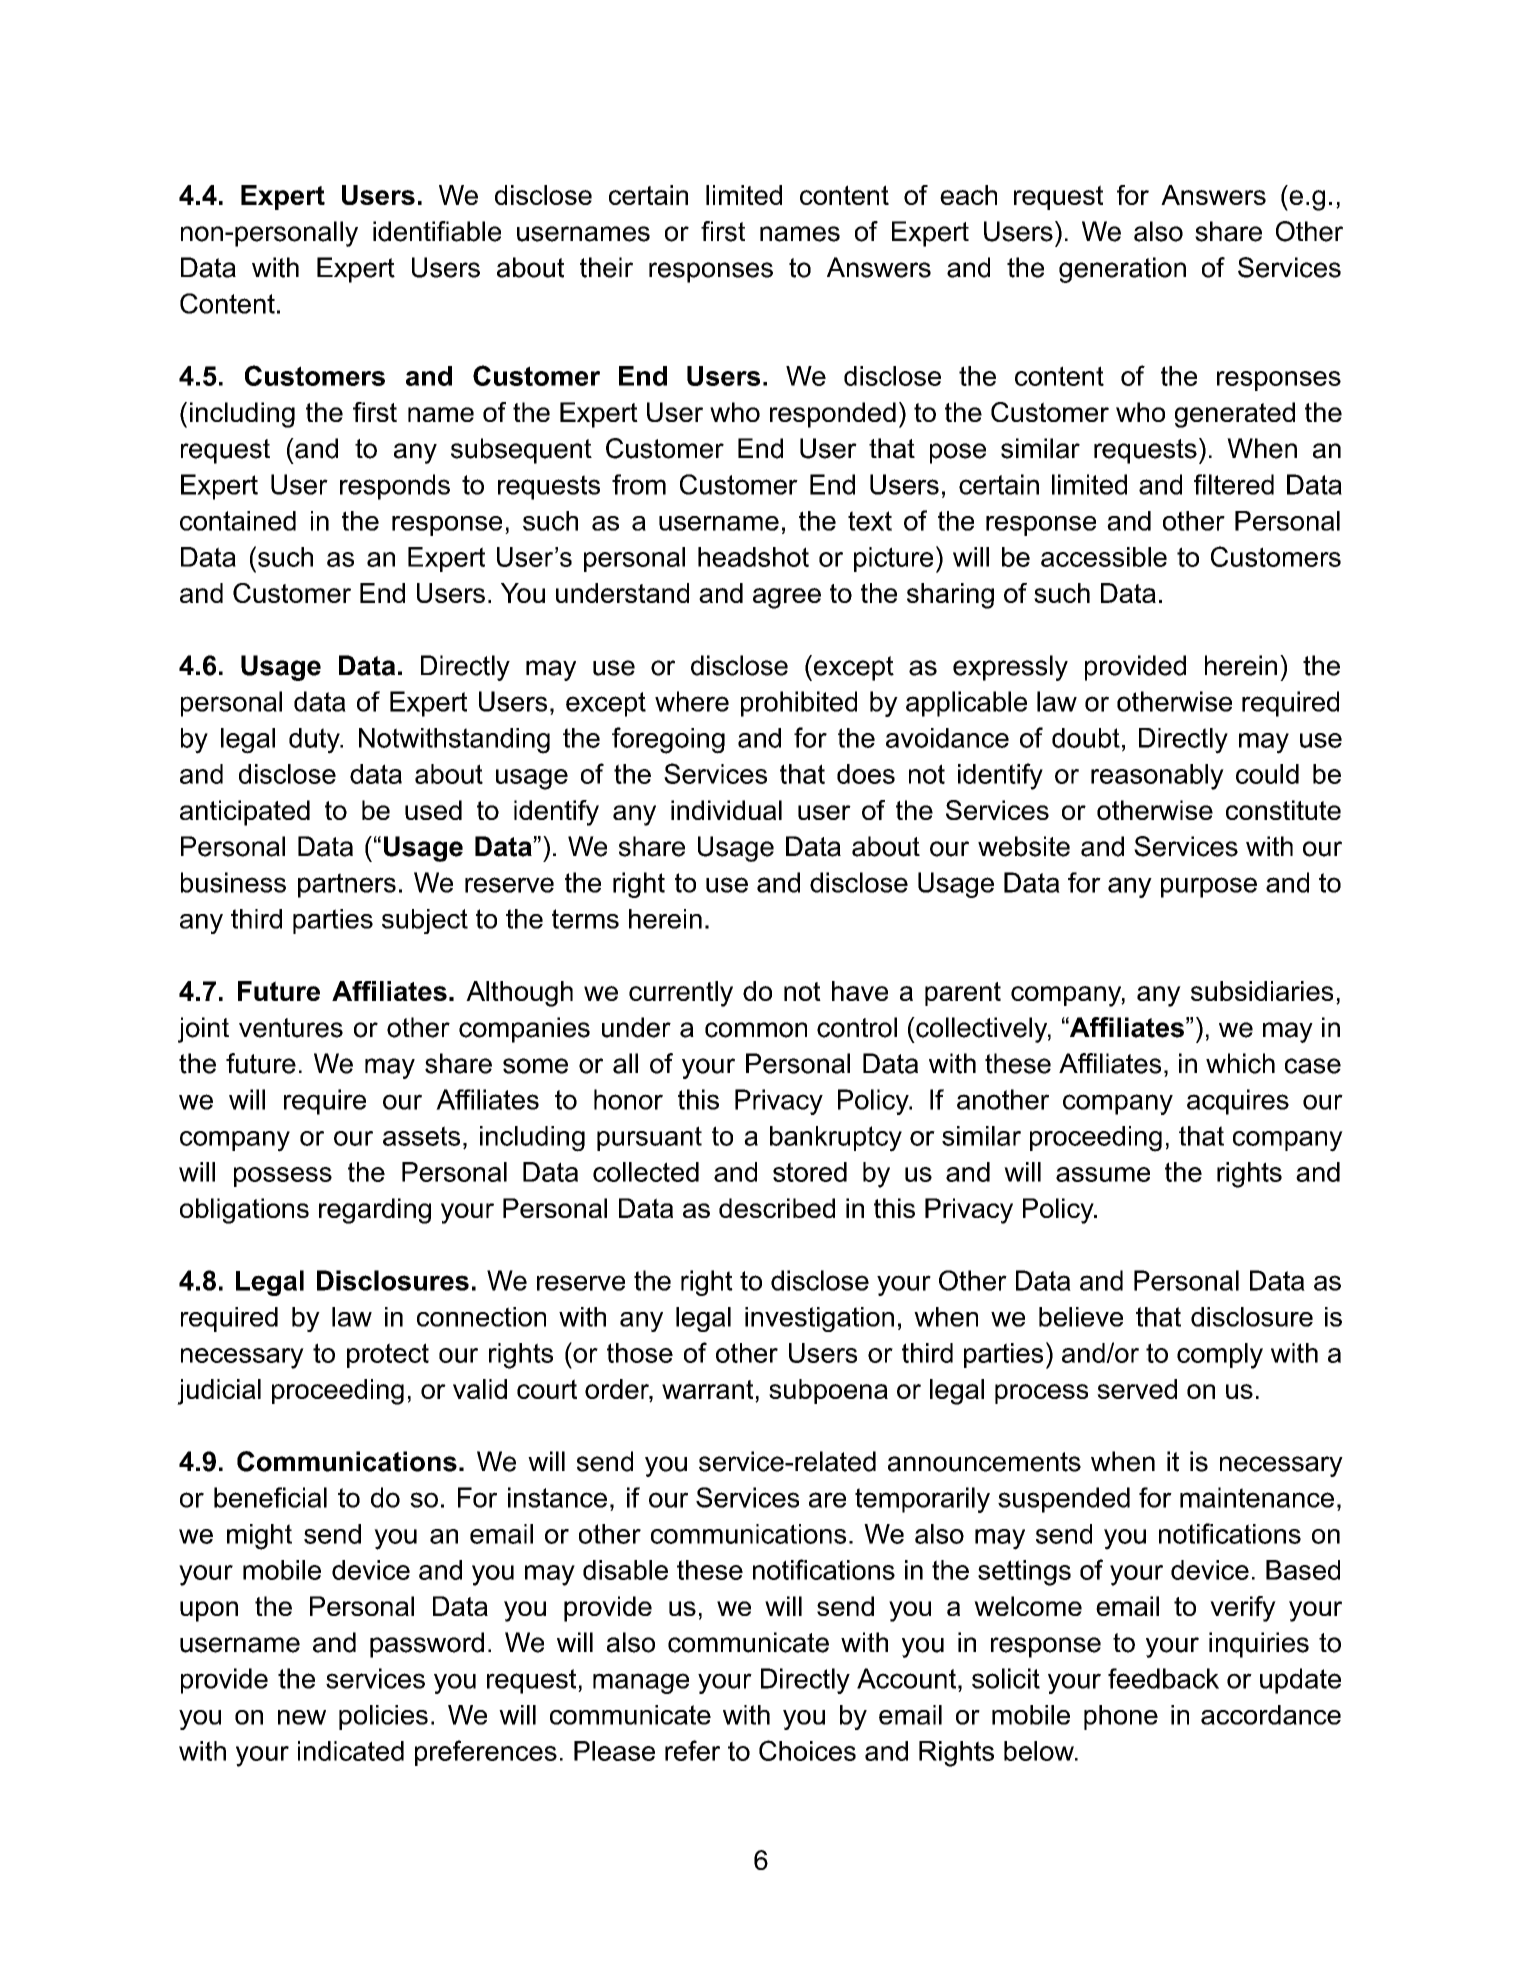  Describe the element at coordinates (302, 1717) in the image. I see `new` at that location.
